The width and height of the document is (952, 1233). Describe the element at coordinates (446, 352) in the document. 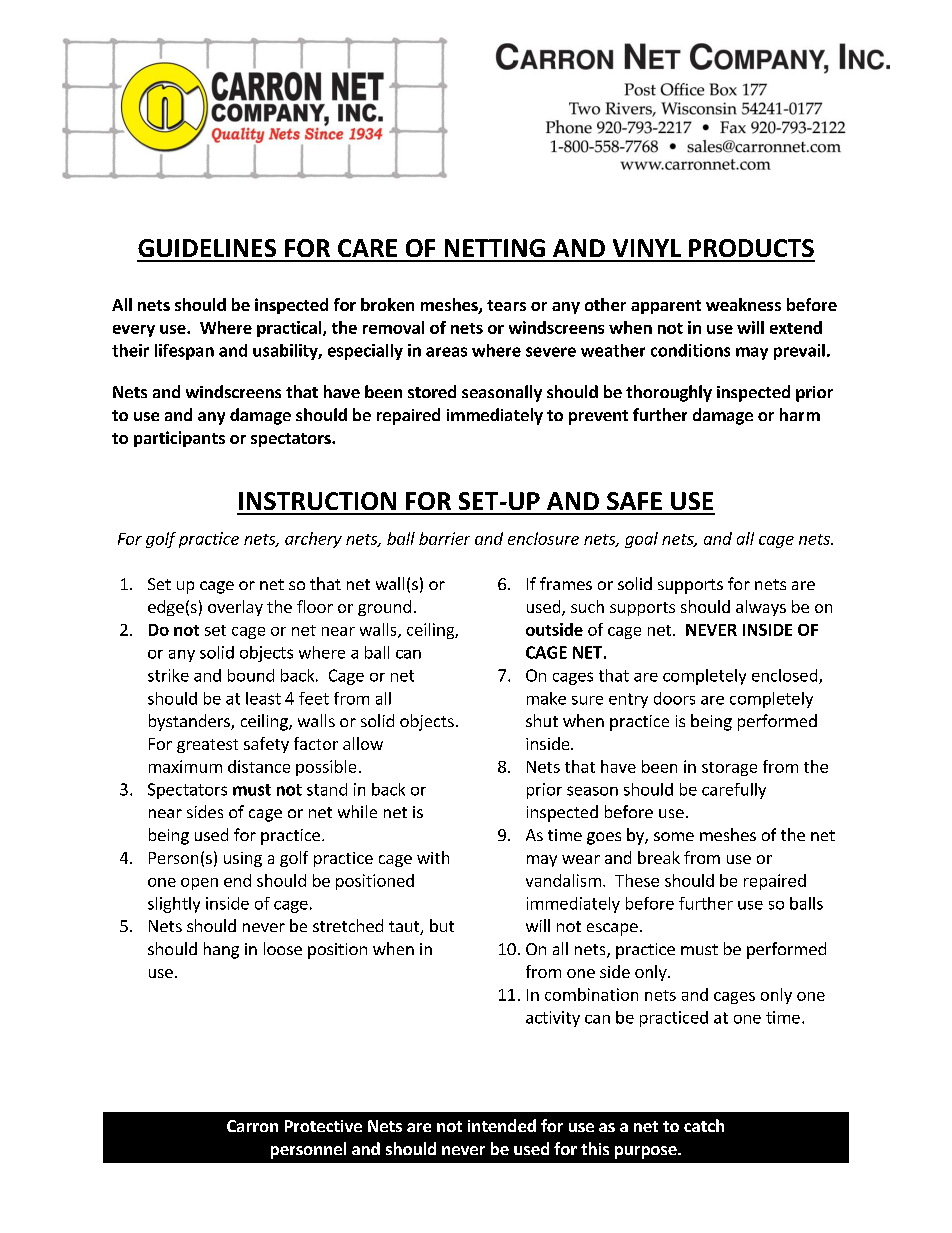

I see `areas` at that location.
